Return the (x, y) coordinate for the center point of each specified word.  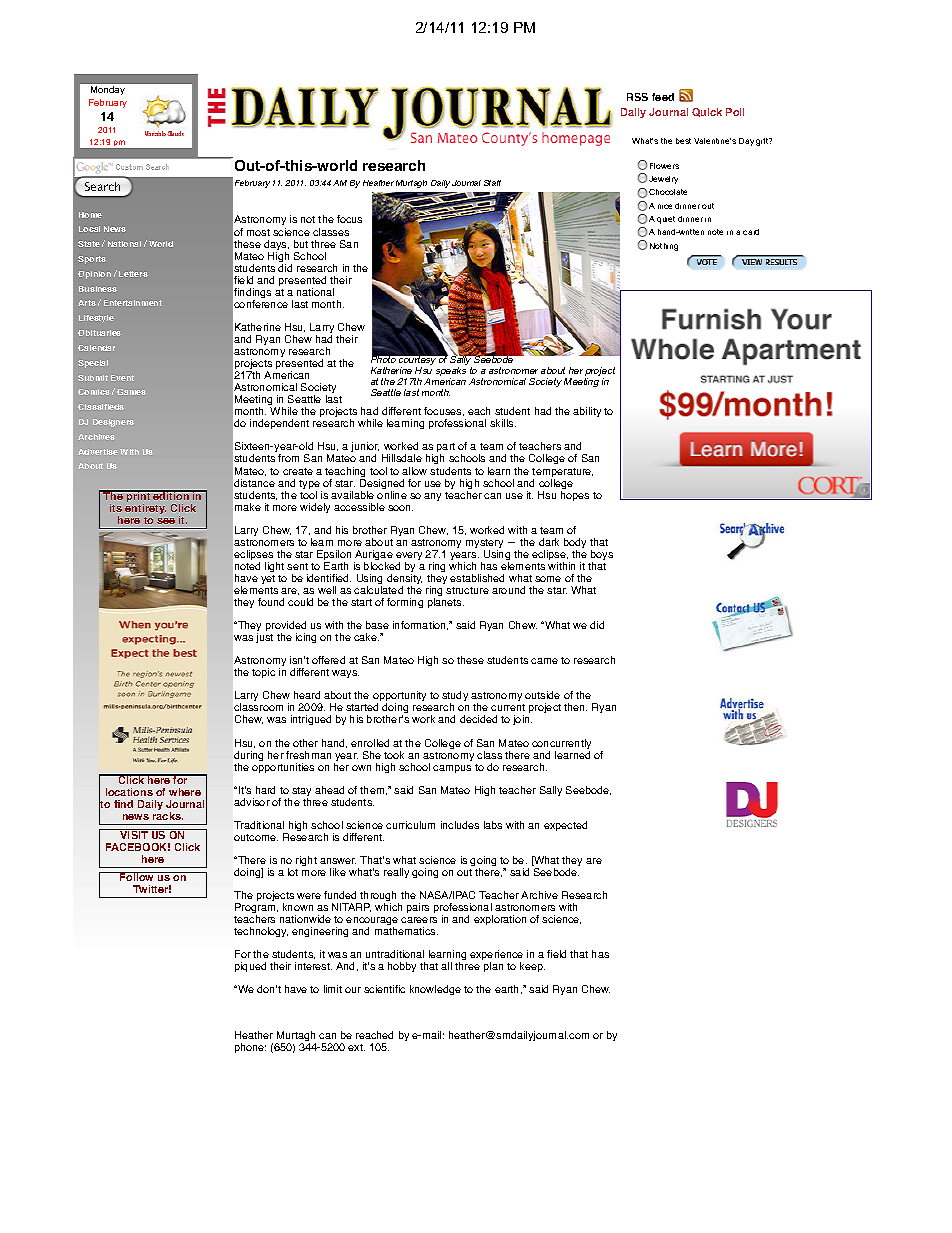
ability (587, 412)
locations (129, 792)
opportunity (399, 698)
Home (90, 215)
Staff (492, 183)
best (683, 141)
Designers (113, 423)
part (446, 449)
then (575, 707)
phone (250, 1048)
